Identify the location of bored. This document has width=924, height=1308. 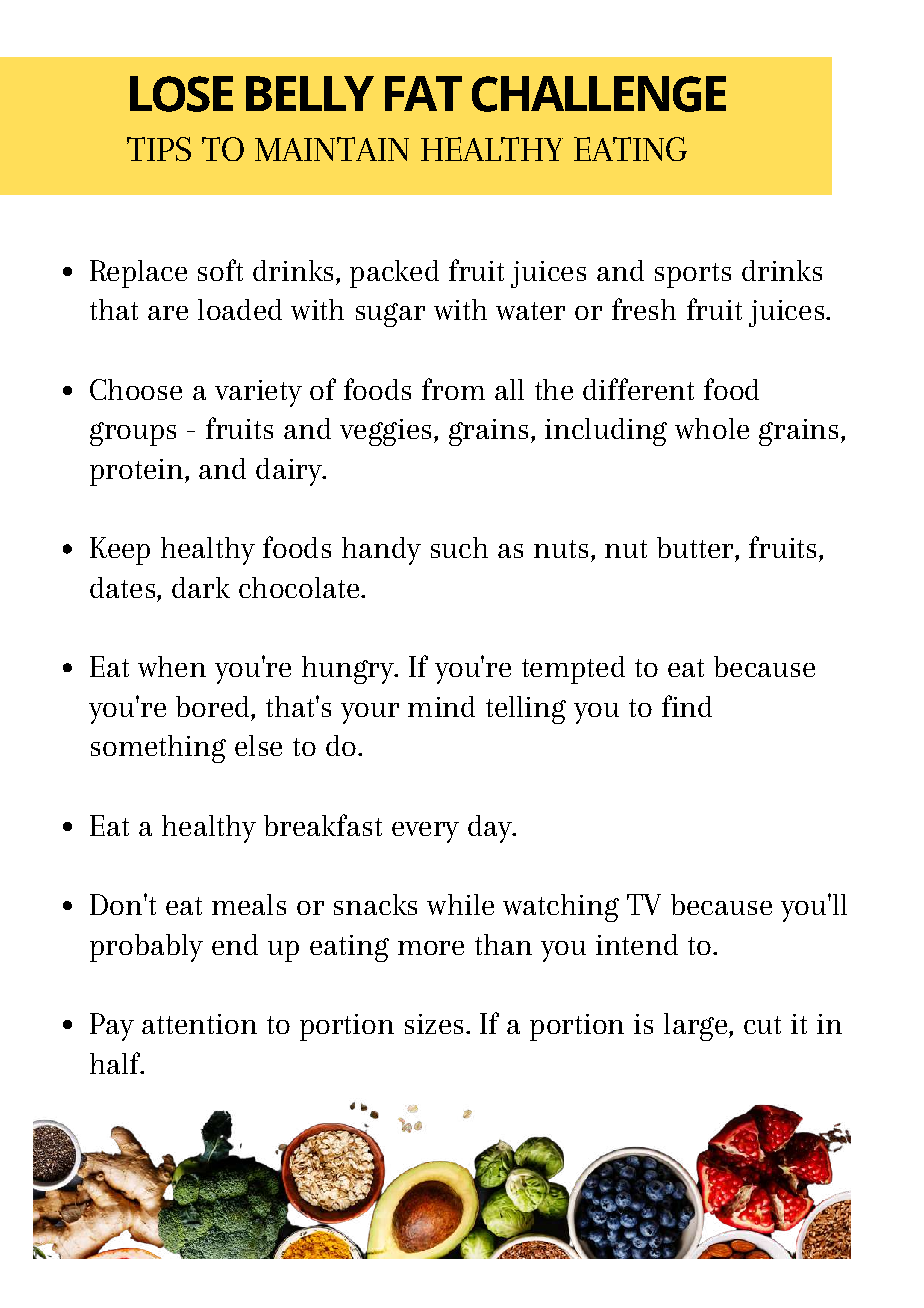
(214, 706).
